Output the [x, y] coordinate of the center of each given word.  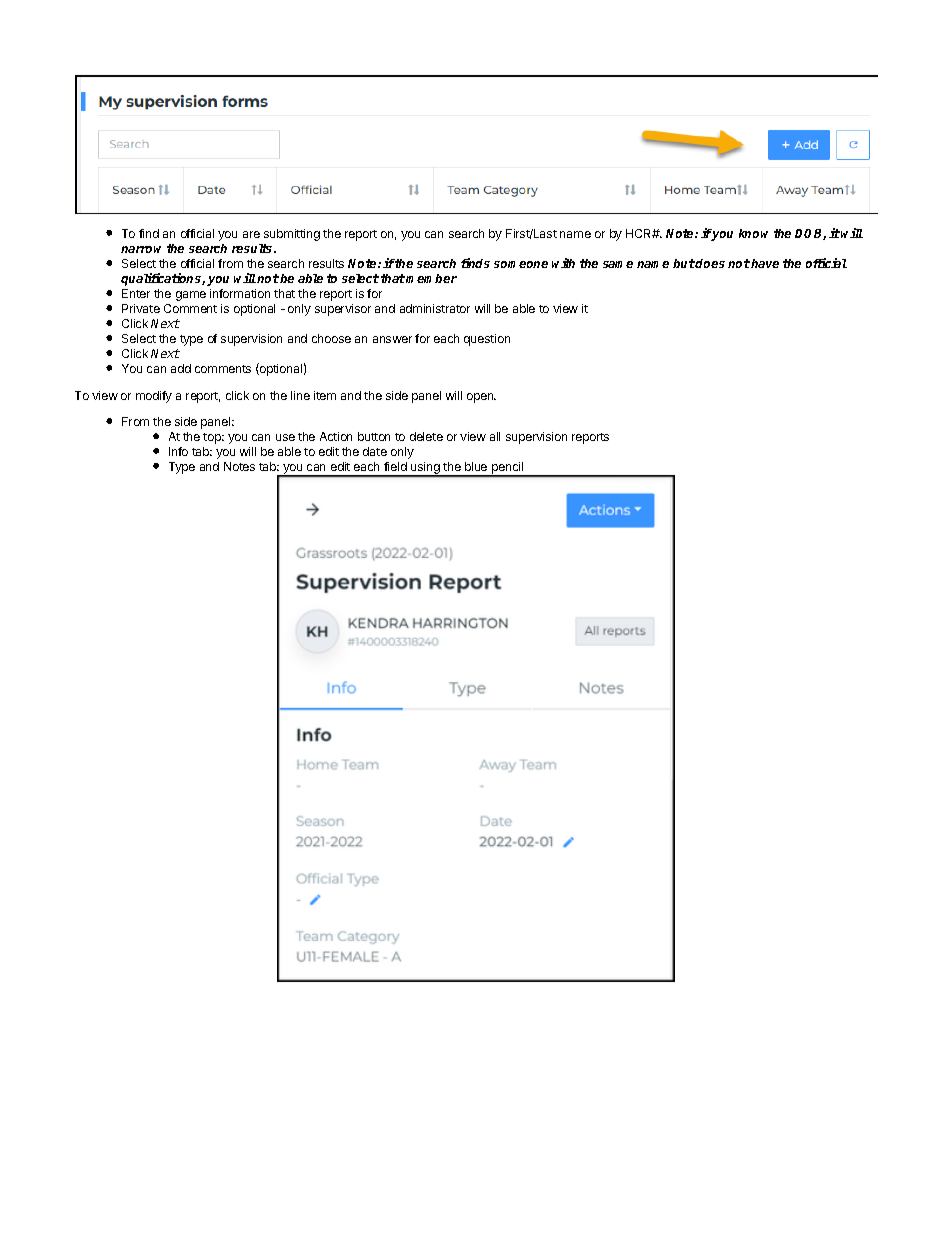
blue [476, 466]
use [285, 437]
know [753, 233]
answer [392, 339]
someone [521, 264]
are [251, 234]
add [181, 368]
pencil [507, 469]
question [487, 340]
